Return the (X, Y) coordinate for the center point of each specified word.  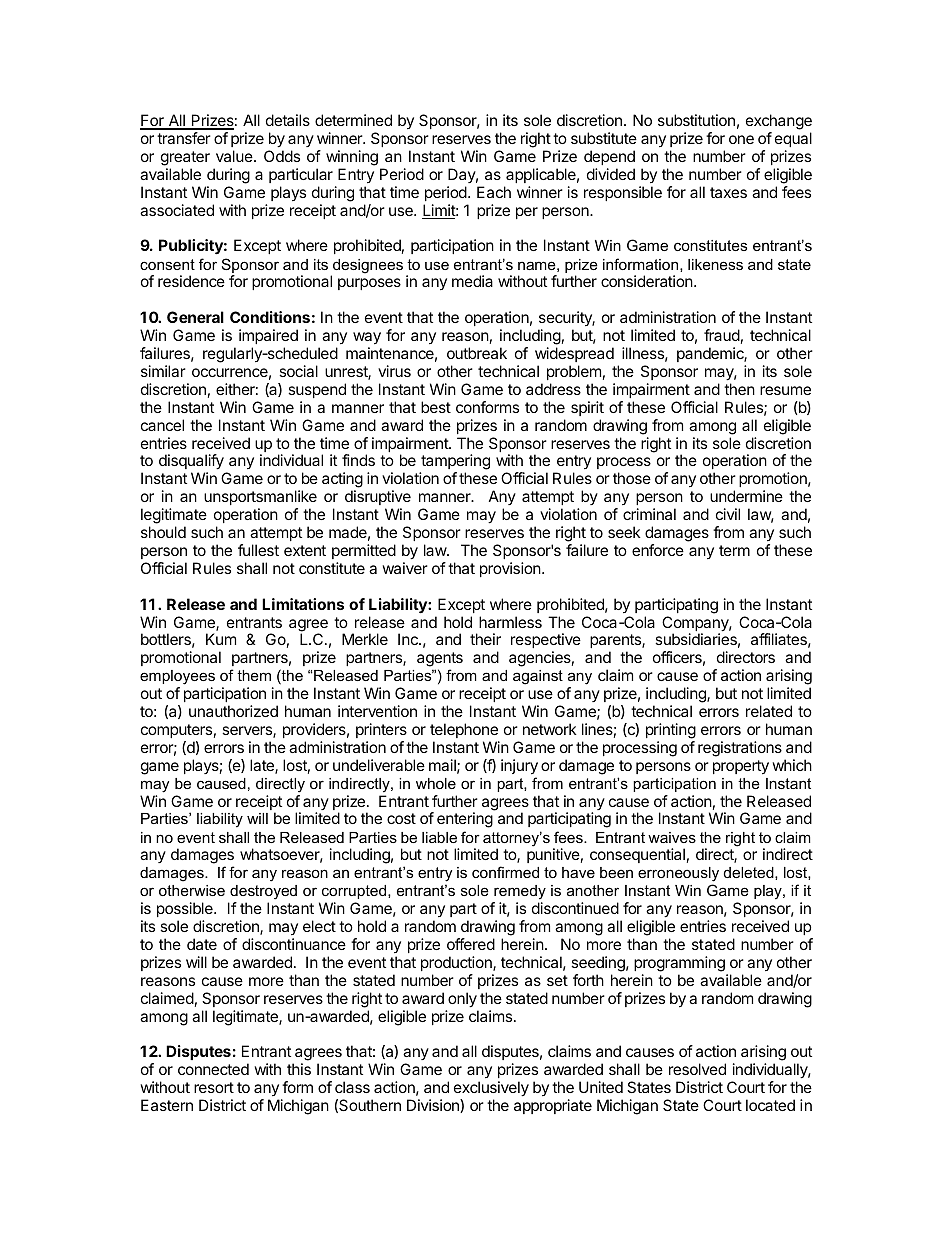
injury (519, 767)
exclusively (491, 1090)
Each (494, 192)
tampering (455, 463)
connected (213, 1069)
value (235, 156)
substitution (696, 120)
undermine (746, 496)
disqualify (192, 463)
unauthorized (233, 711)
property (741, 767)
